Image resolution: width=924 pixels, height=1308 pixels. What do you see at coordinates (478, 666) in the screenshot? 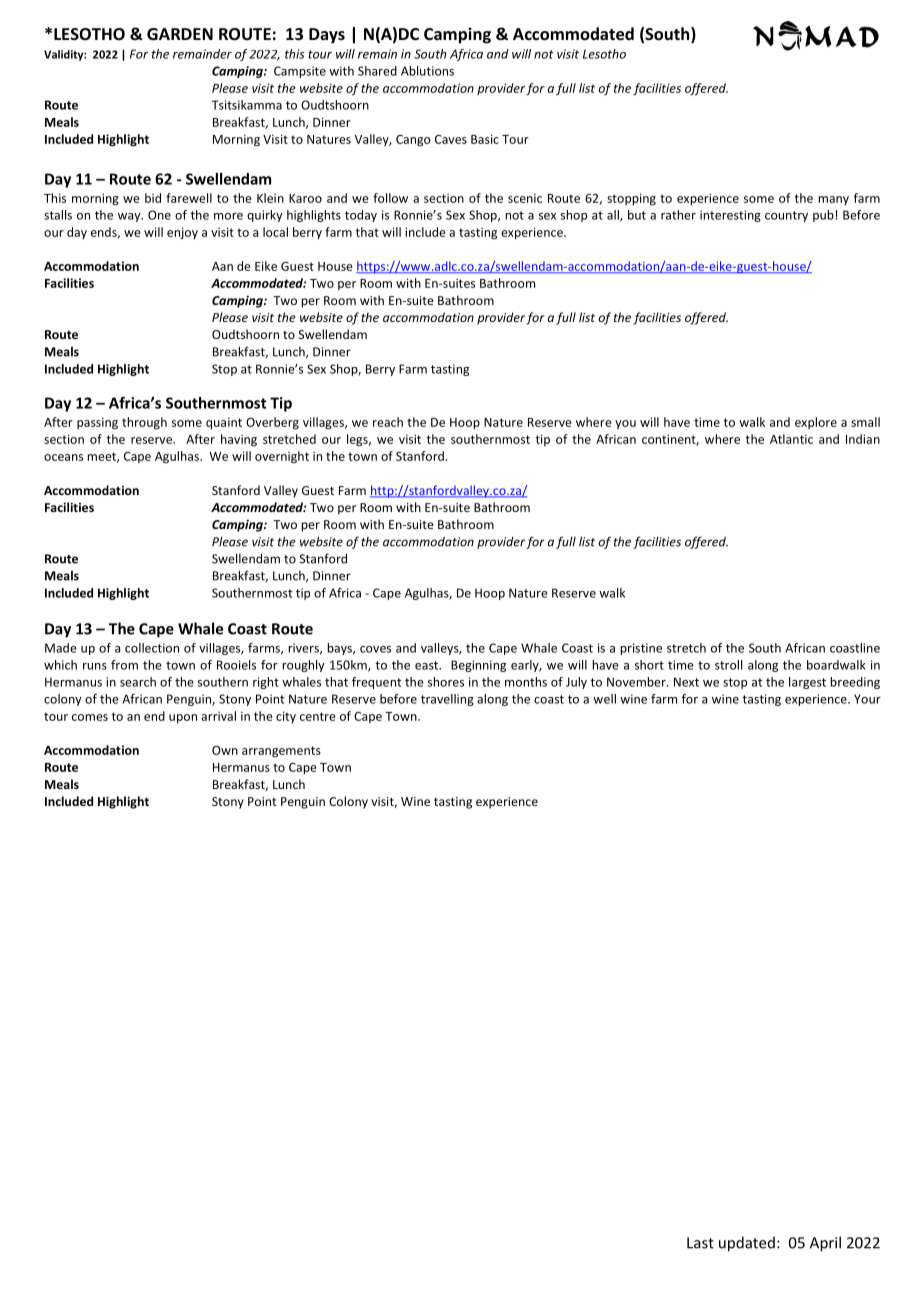
I see `Beginning` at bounding box center [478, 666].
